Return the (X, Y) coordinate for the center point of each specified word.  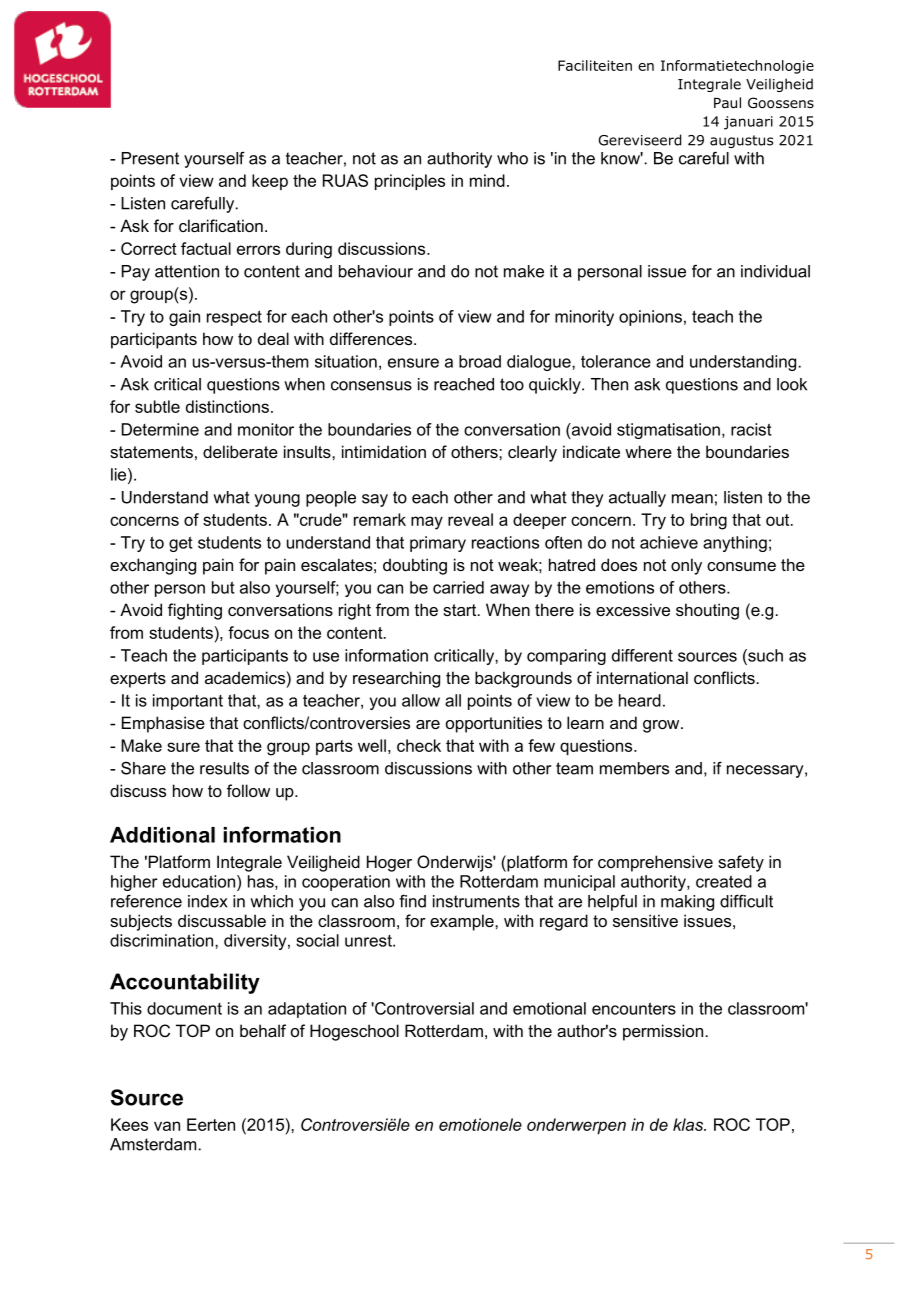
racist (751, 429)
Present (150, 158)
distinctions (227, 406)
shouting (707, 611)
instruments (476, 901)
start (461, 610)
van (167, 1126)
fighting (195, 611)
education (200, 881)
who (512, 158)
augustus (741, 141)
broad (480, 361)
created (724, 881)
